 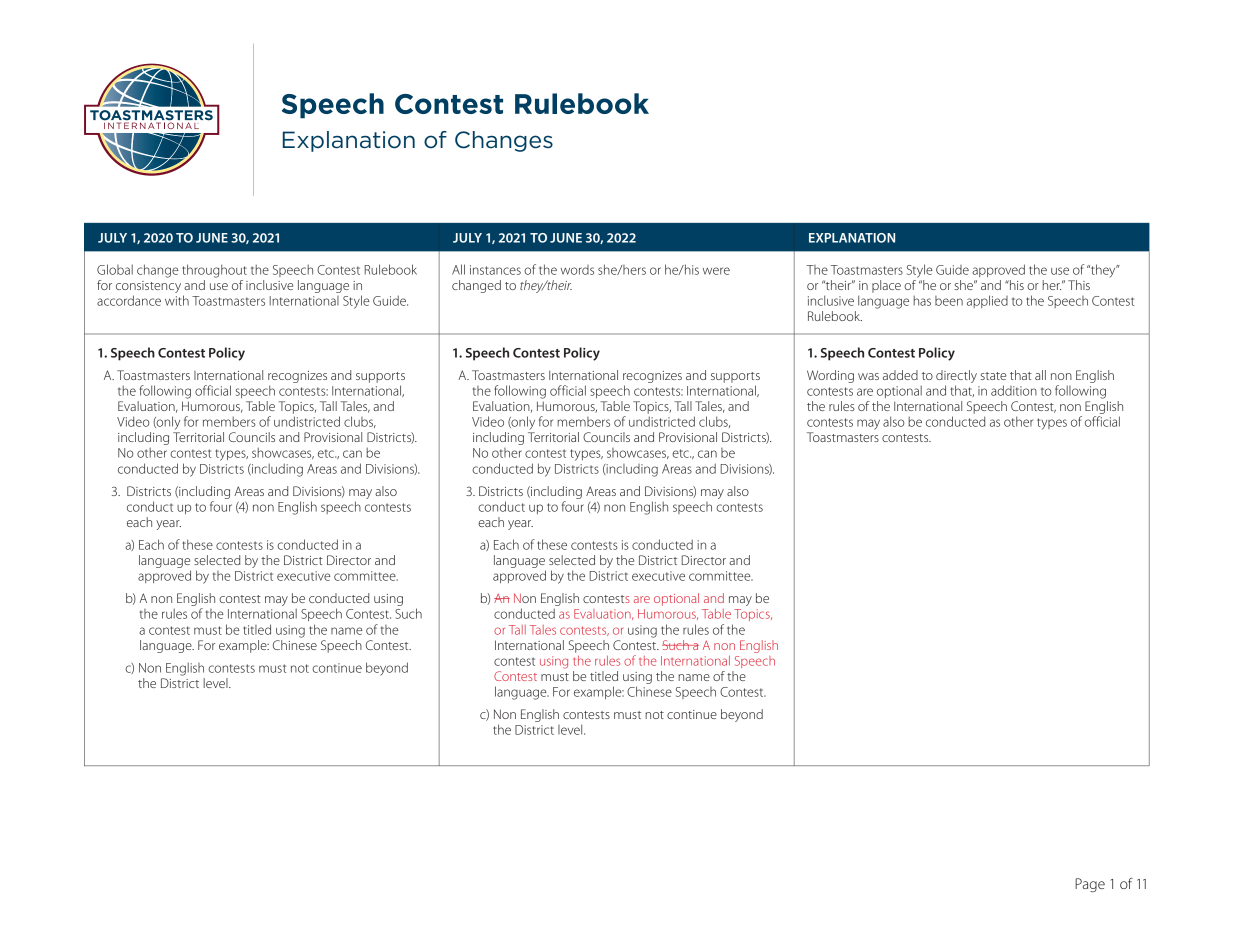 I want to click on has, so click(x=922, y=300).
